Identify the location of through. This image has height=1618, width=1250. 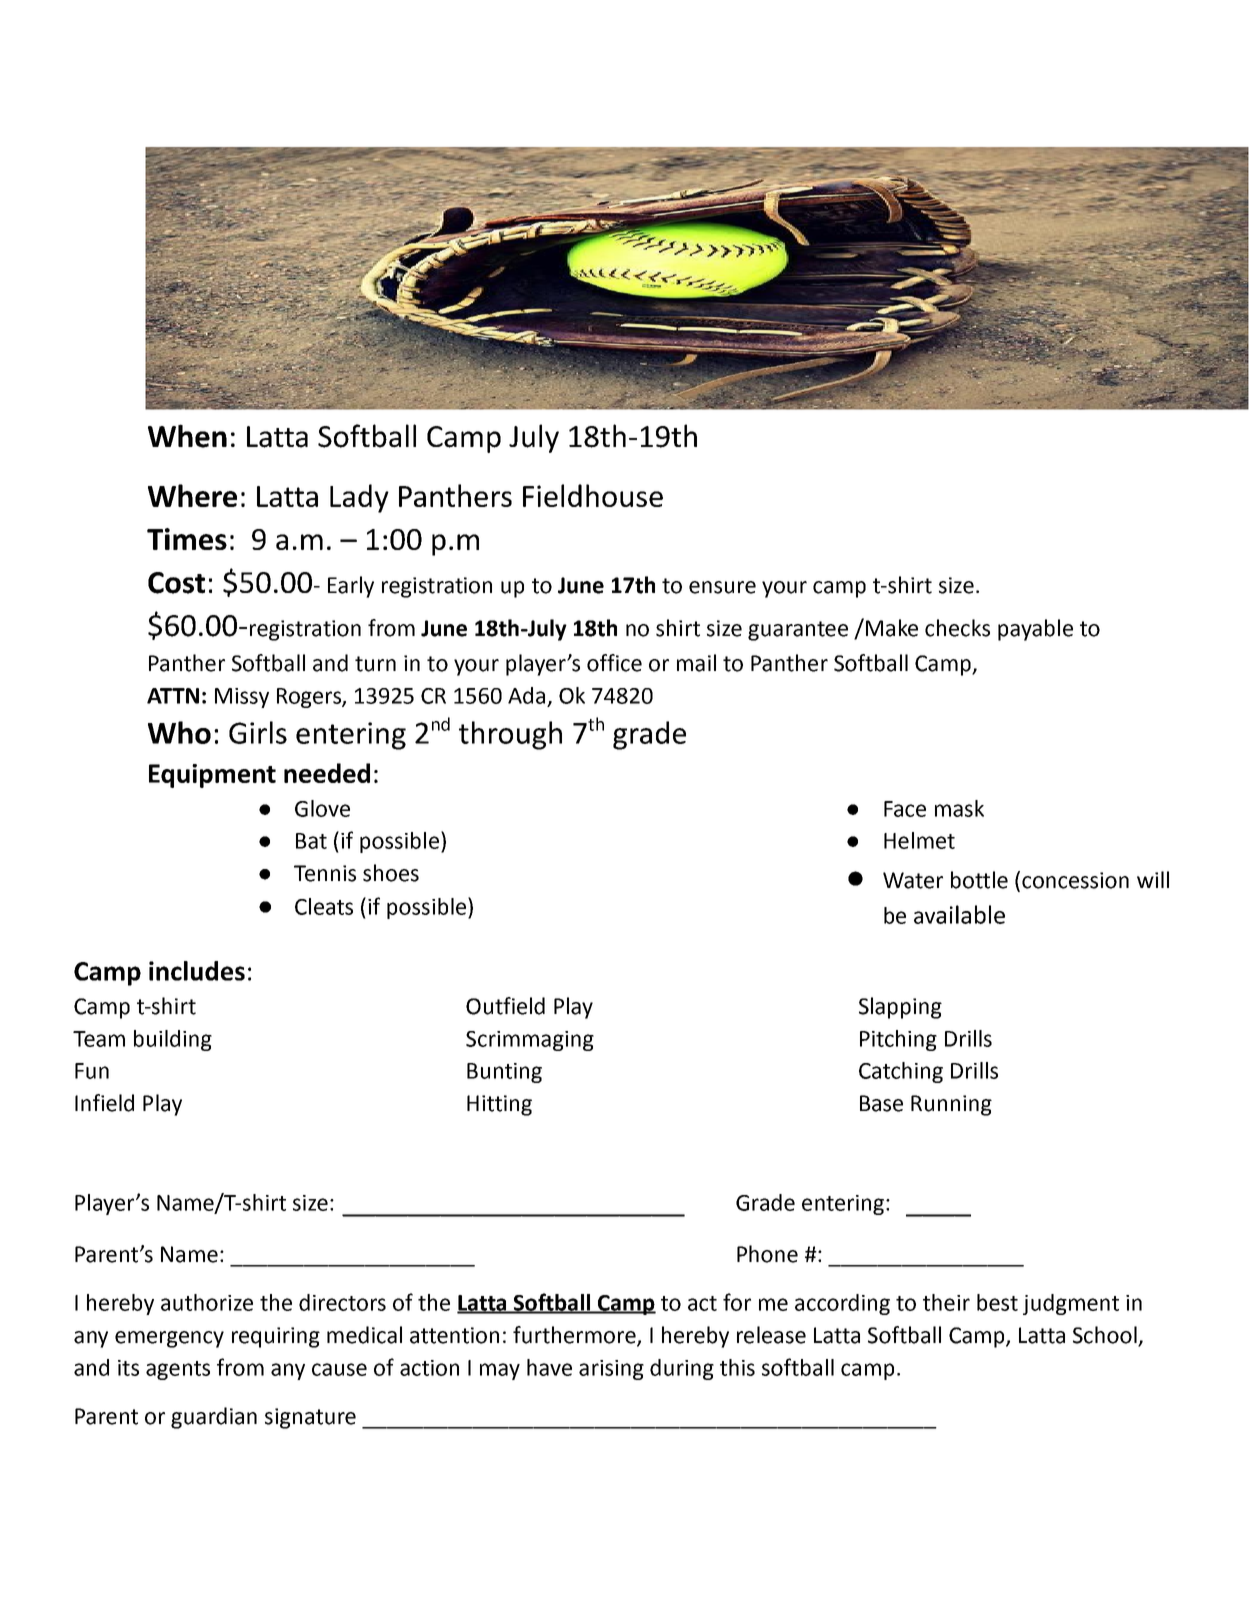
(510, 735).
